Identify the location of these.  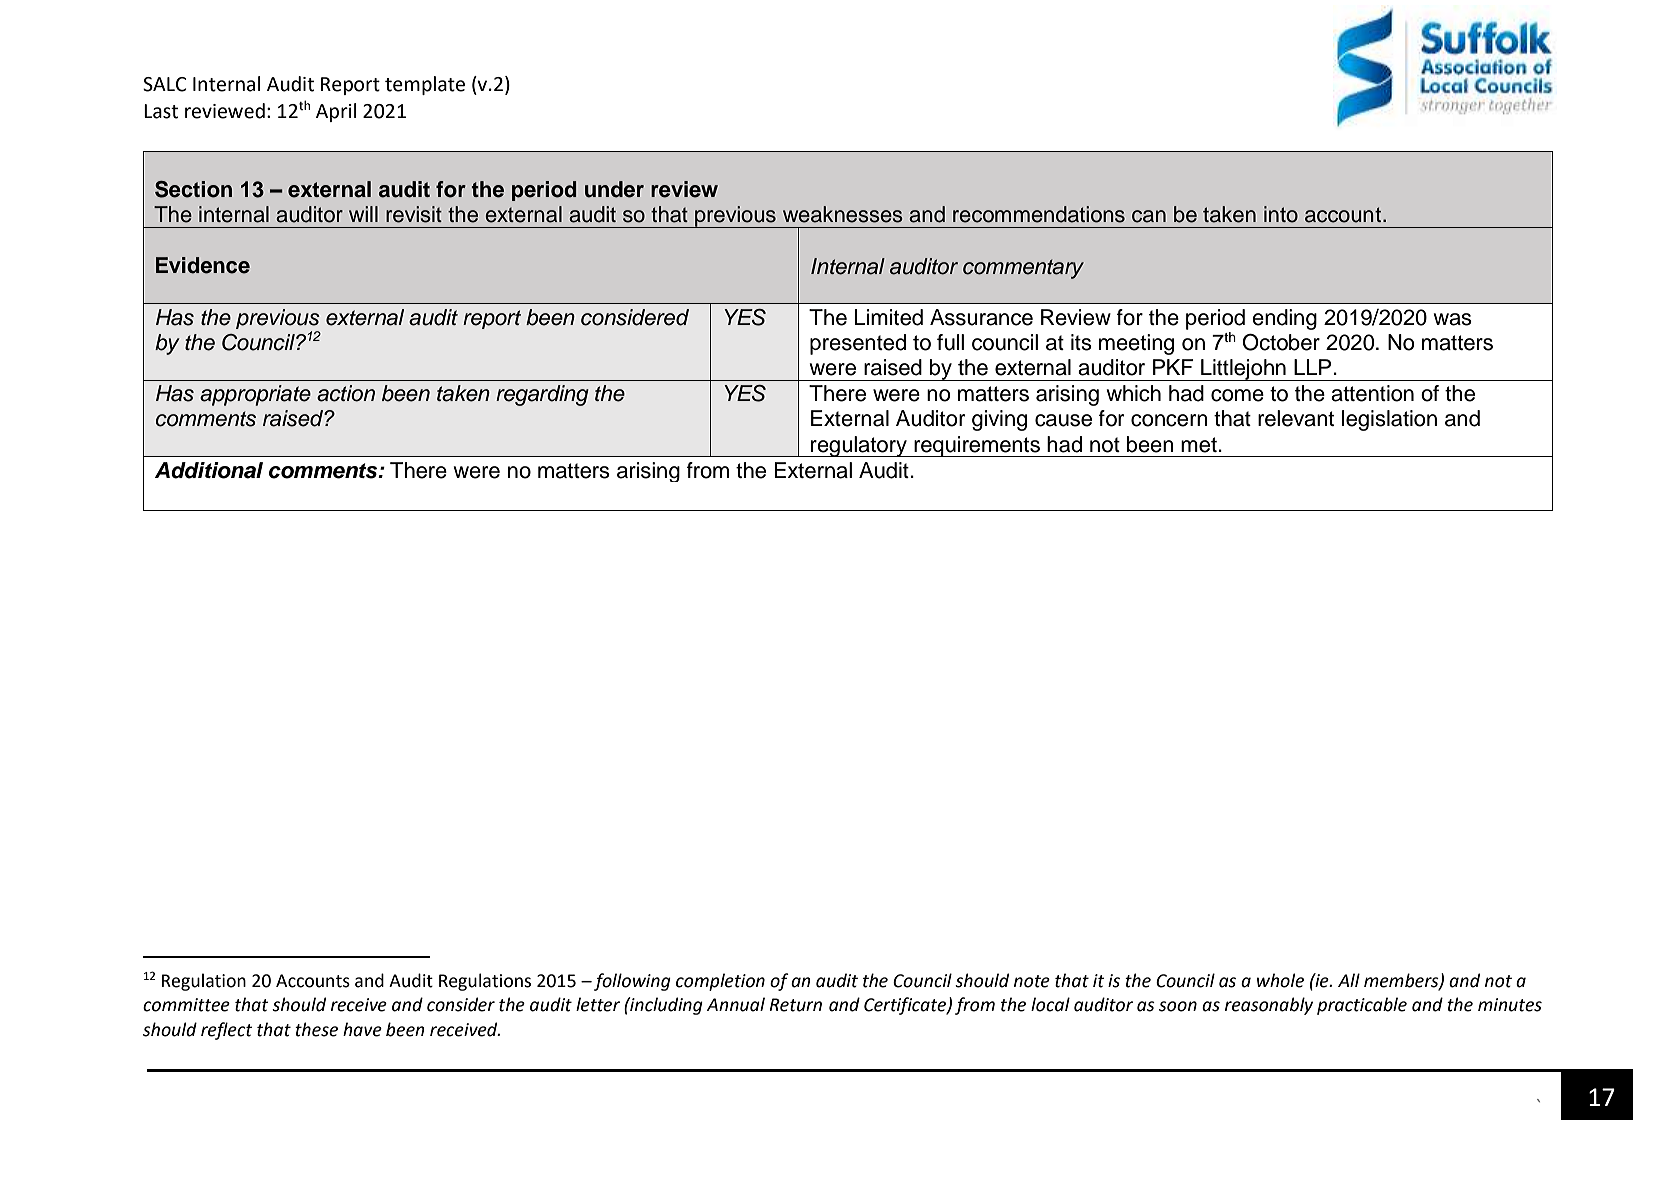
(316, 1029).
